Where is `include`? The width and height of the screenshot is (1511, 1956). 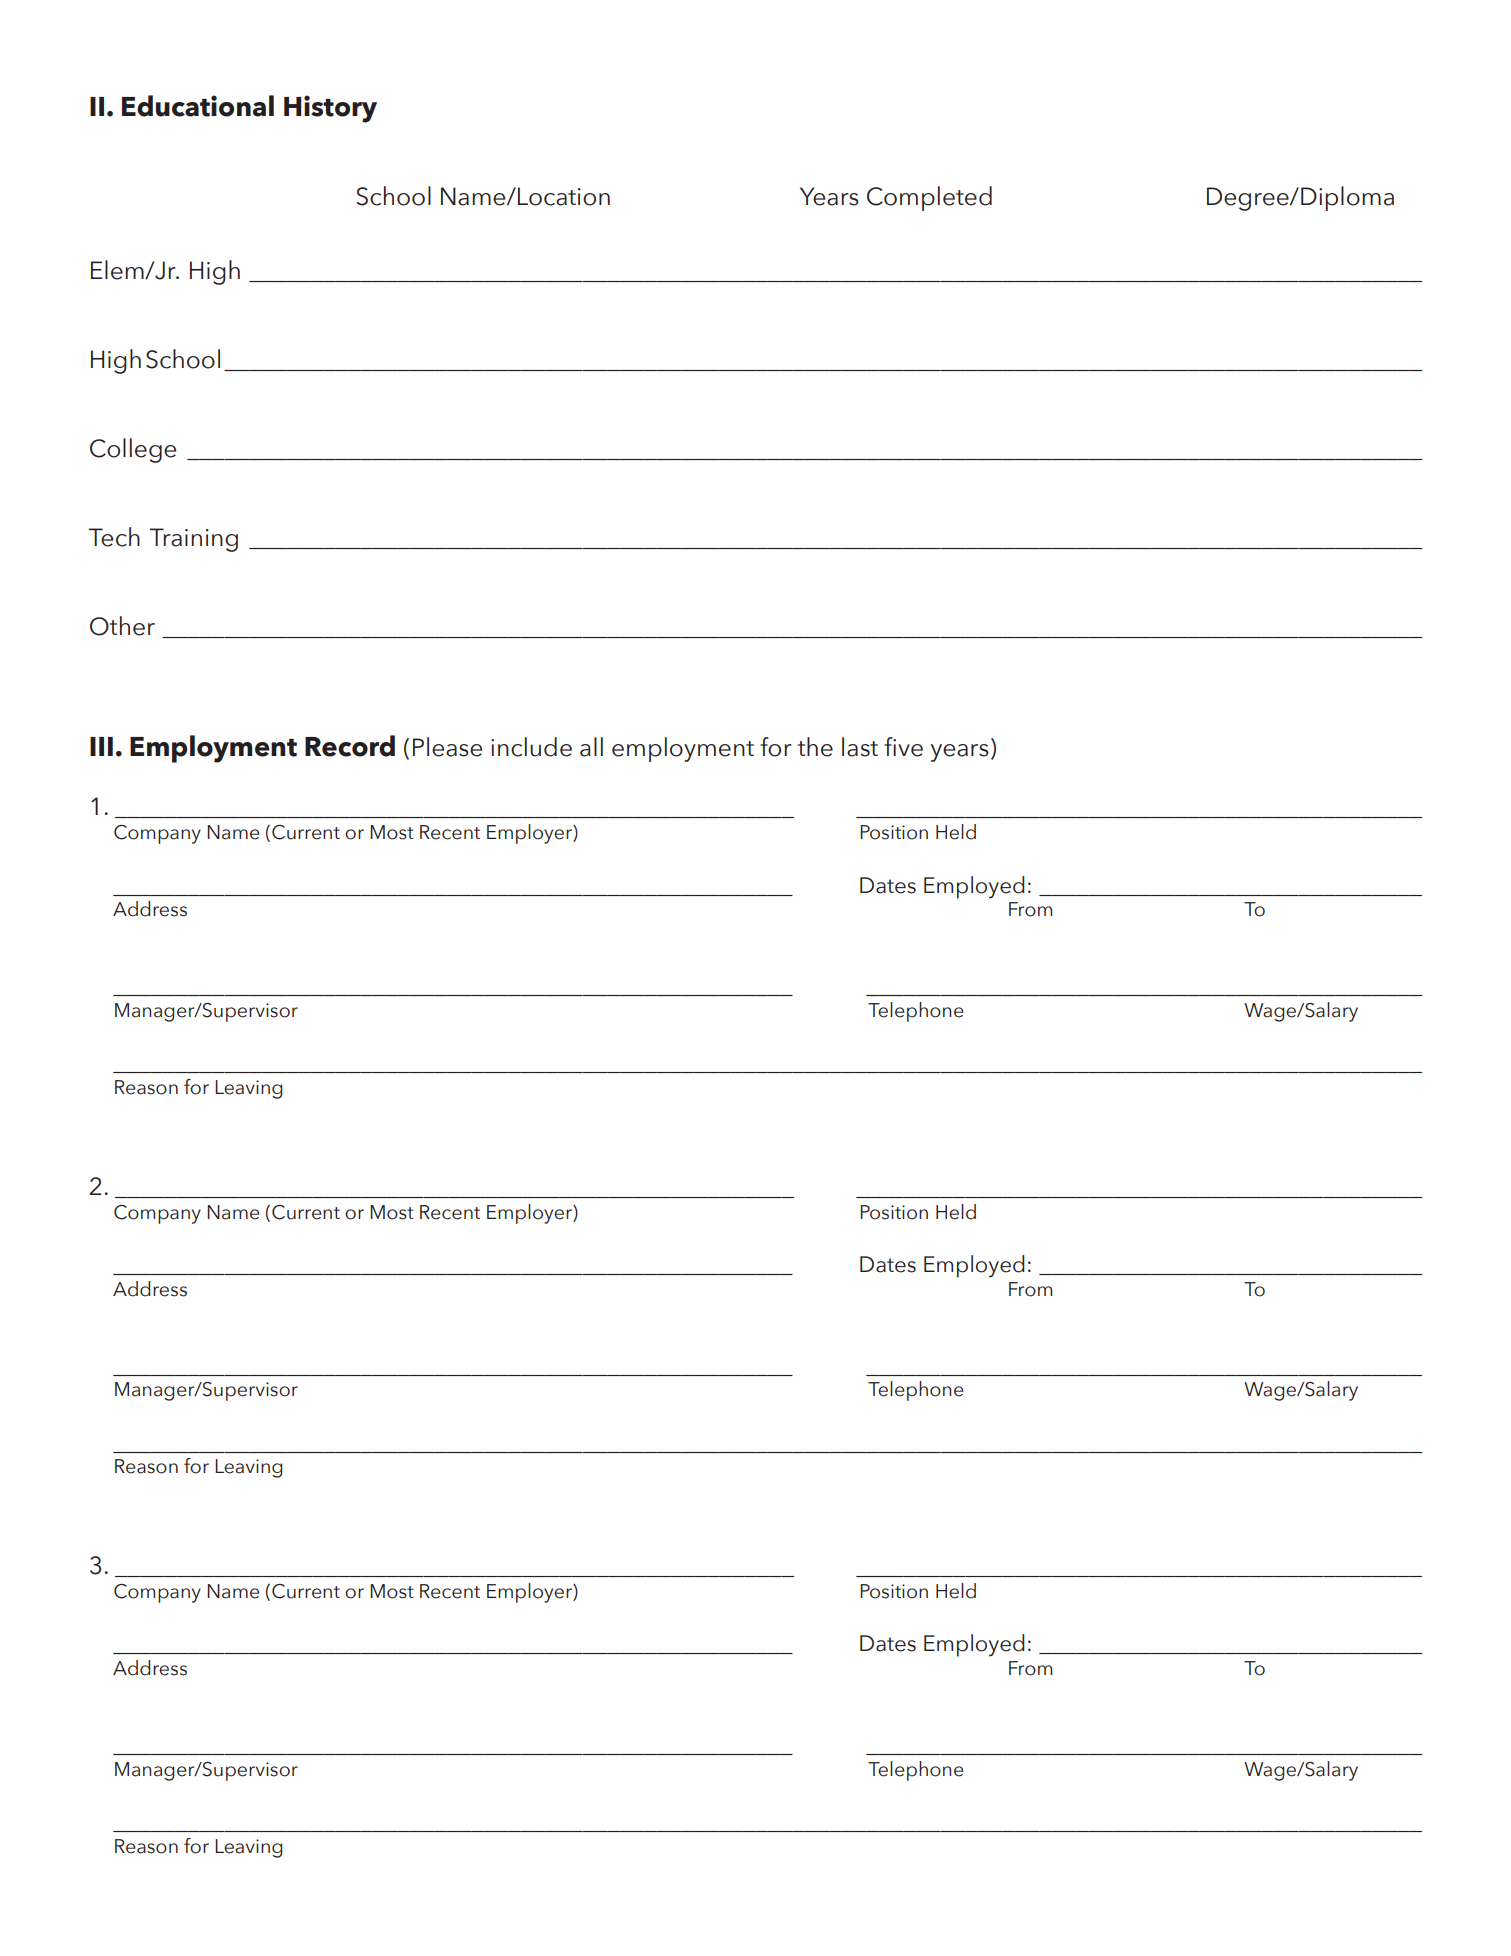 include is located at coordinates (531, 747).
